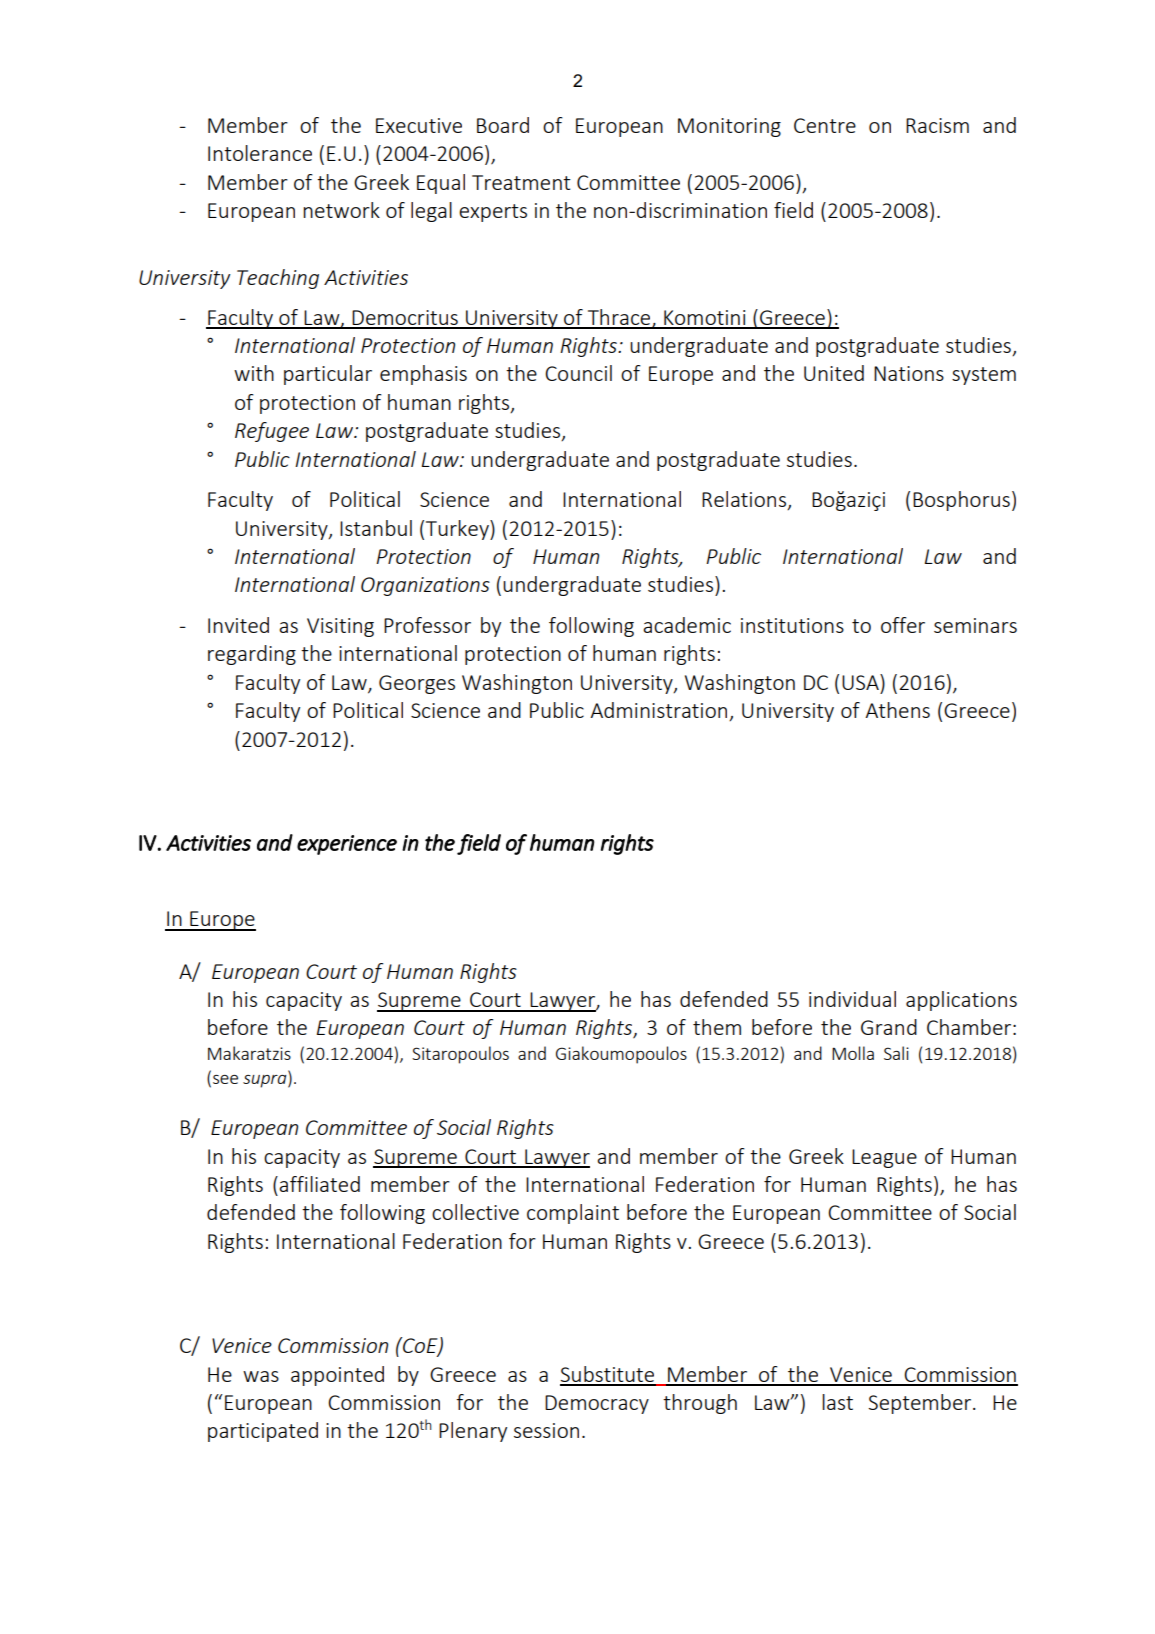  Describe the element at coordinates (937, 125) in the screenshot. I see `Racism` at that location.
